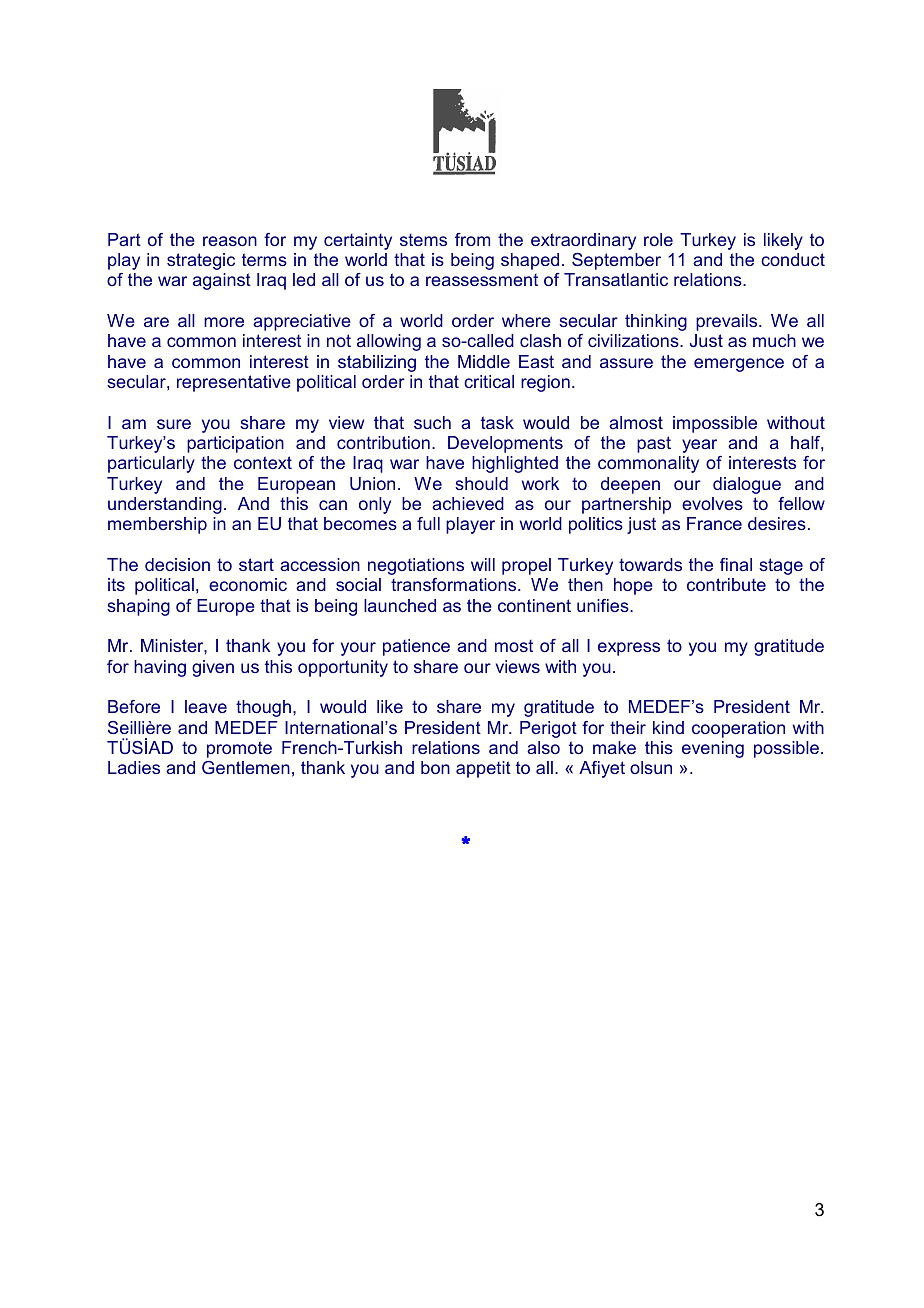 Image resolution: width=924 pixels, height=1308 pixels. Describe the element at coordinates (468, 503) in the screenshot. I see `achieved` at that location.
